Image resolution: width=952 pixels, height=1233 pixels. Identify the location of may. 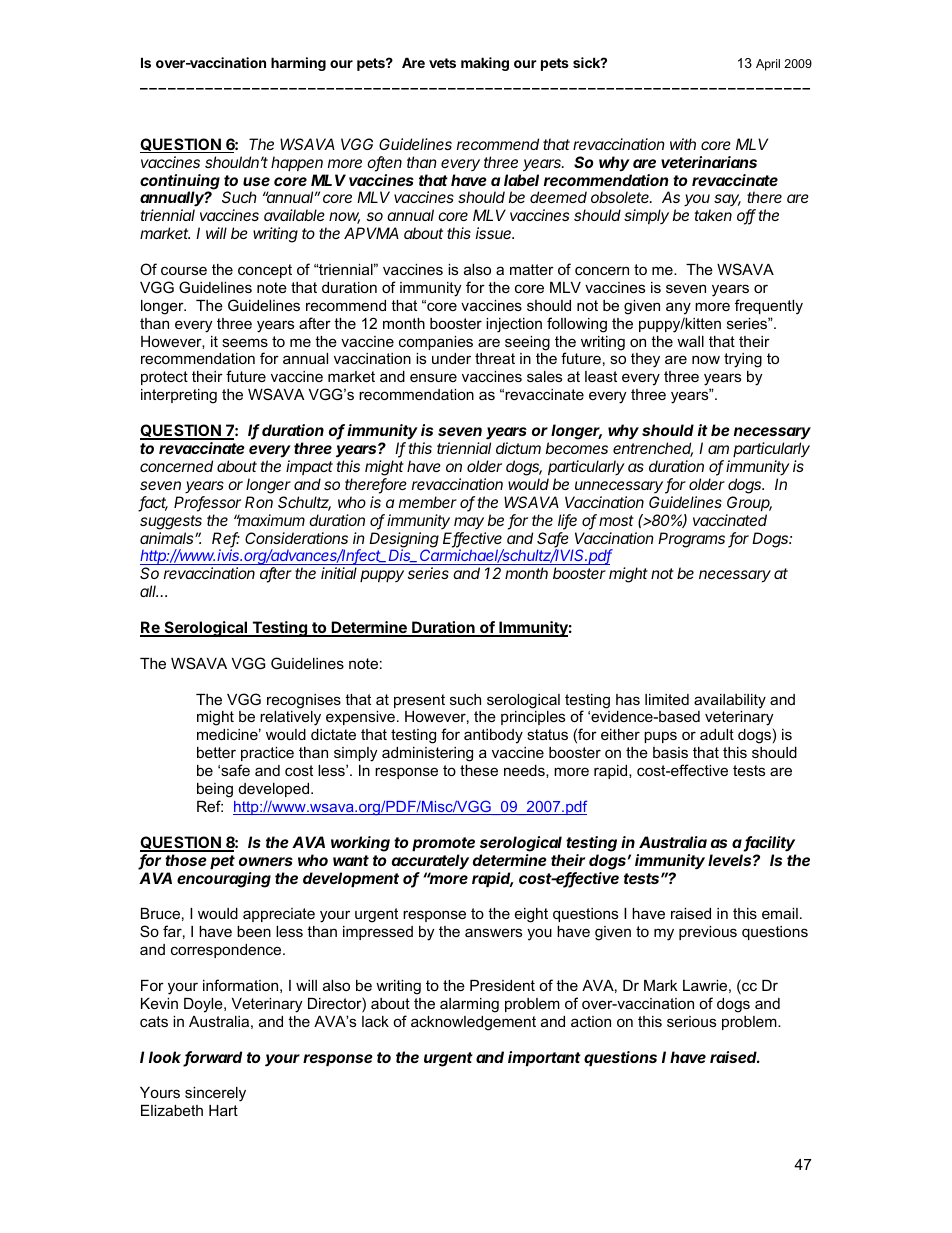
(469, 523).
